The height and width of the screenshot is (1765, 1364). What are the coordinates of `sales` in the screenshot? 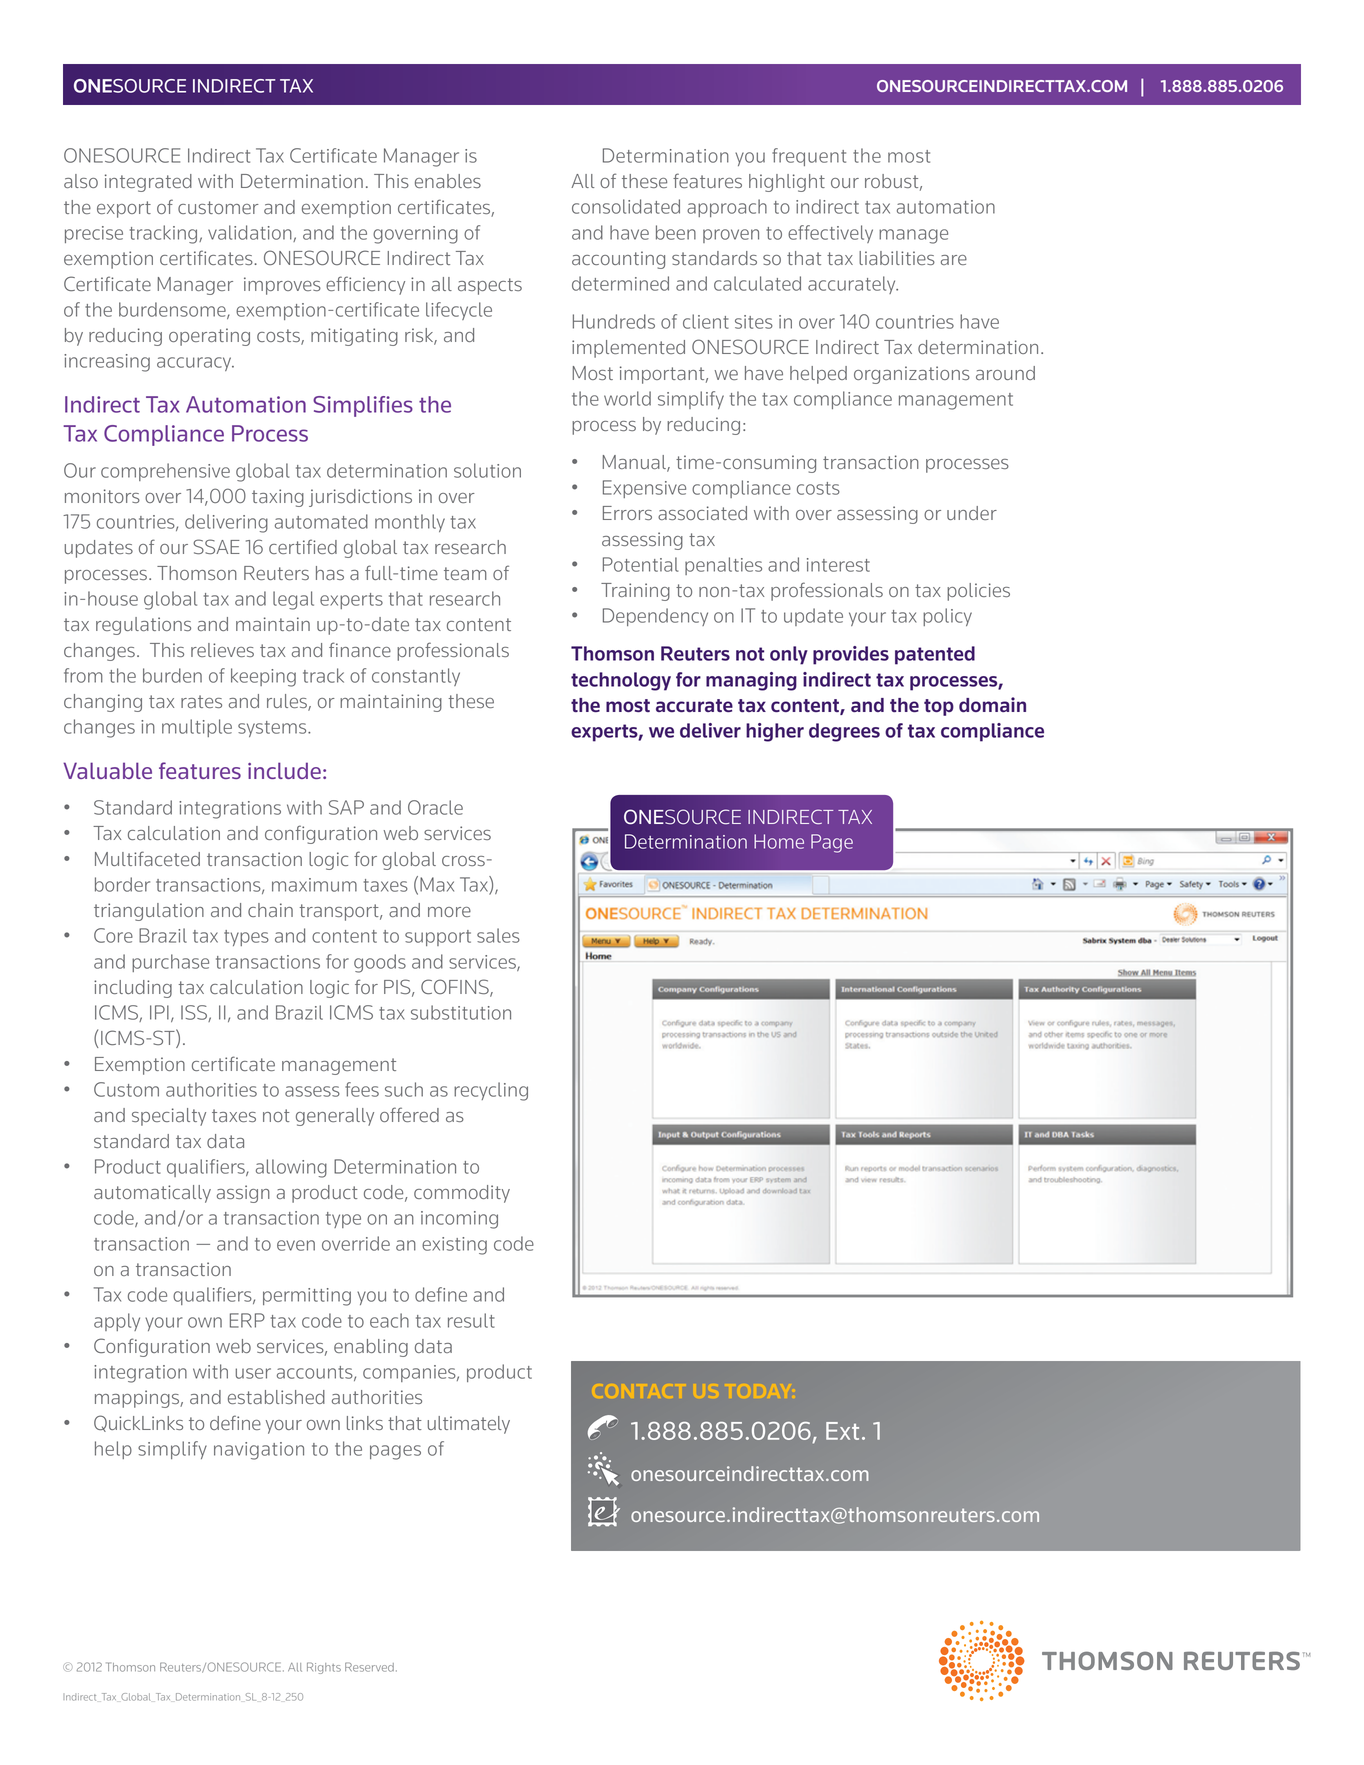 It's located at (498, 935).
